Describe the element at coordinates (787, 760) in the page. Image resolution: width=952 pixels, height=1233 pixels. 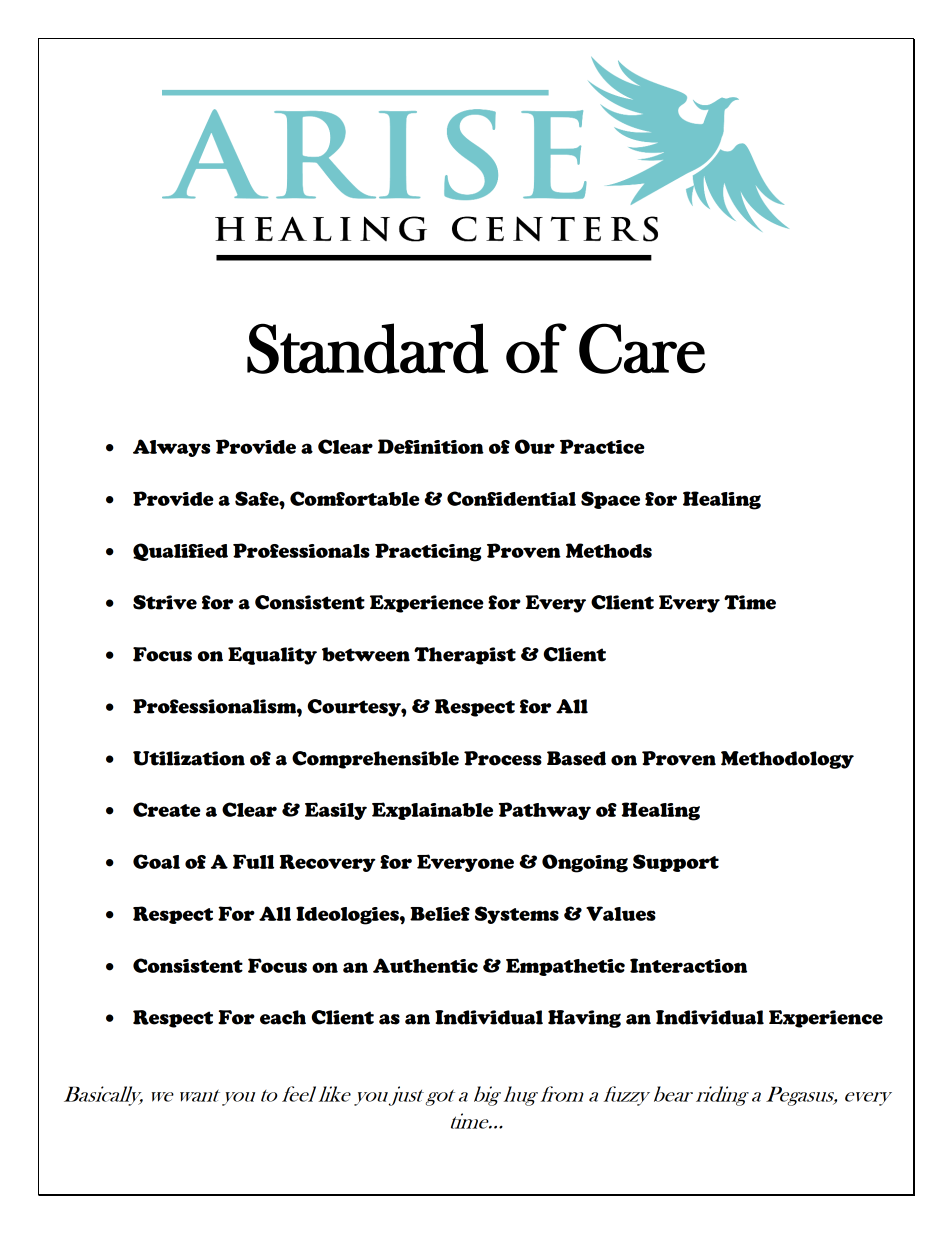
I see `Methodology` at that location.
